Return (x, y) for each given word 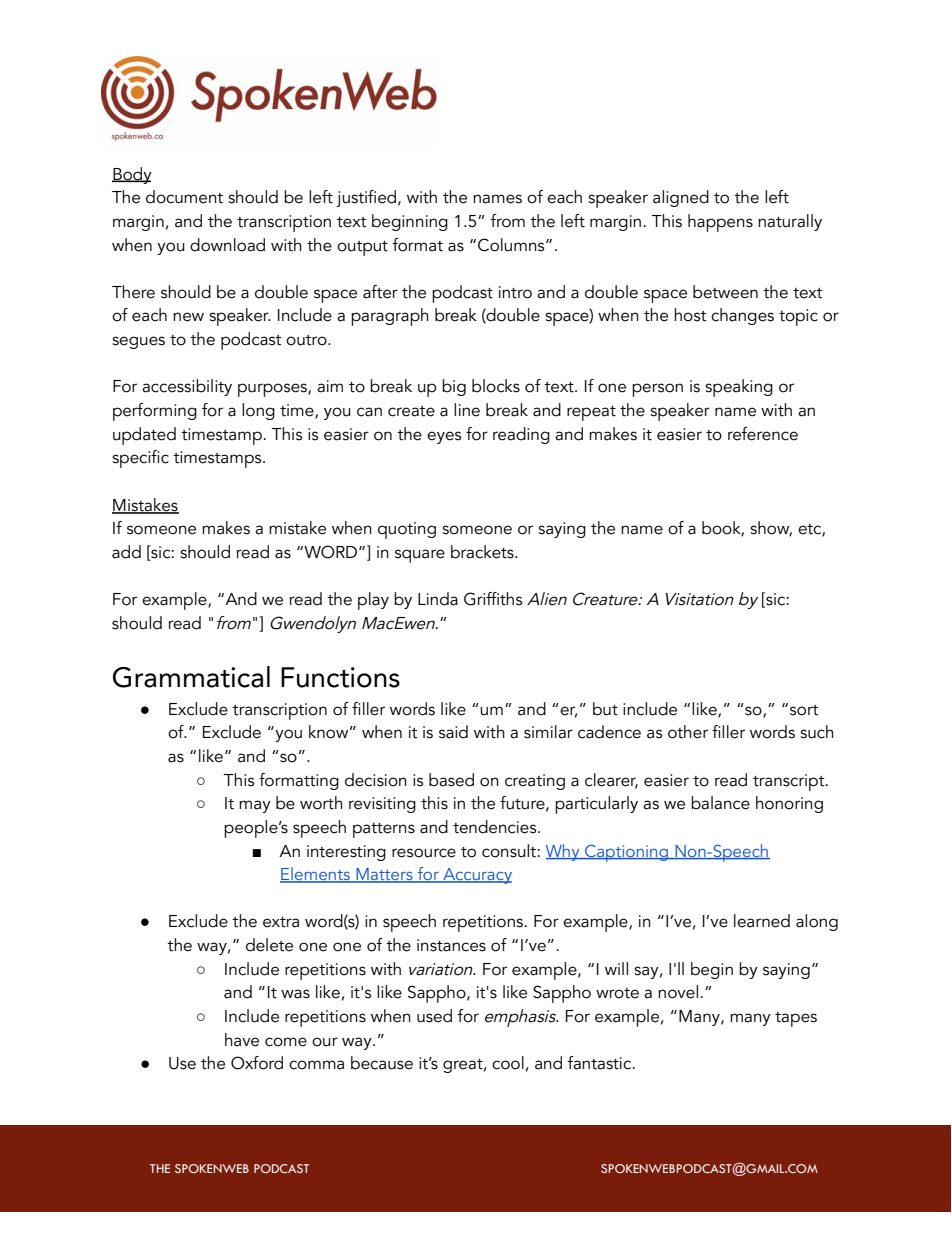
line (467, 410)
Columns (512, 245)
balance (720, 803)
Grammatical (191, 677)
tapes (796, 1019)
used (434, 1016)
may (255, 806)
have (242, 1040)
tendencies (496, 827)
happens (720, 223)
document (184, 197)
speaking (739, 388)
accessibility (187, 387)
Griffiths (493, 599)
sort (804, 710)
